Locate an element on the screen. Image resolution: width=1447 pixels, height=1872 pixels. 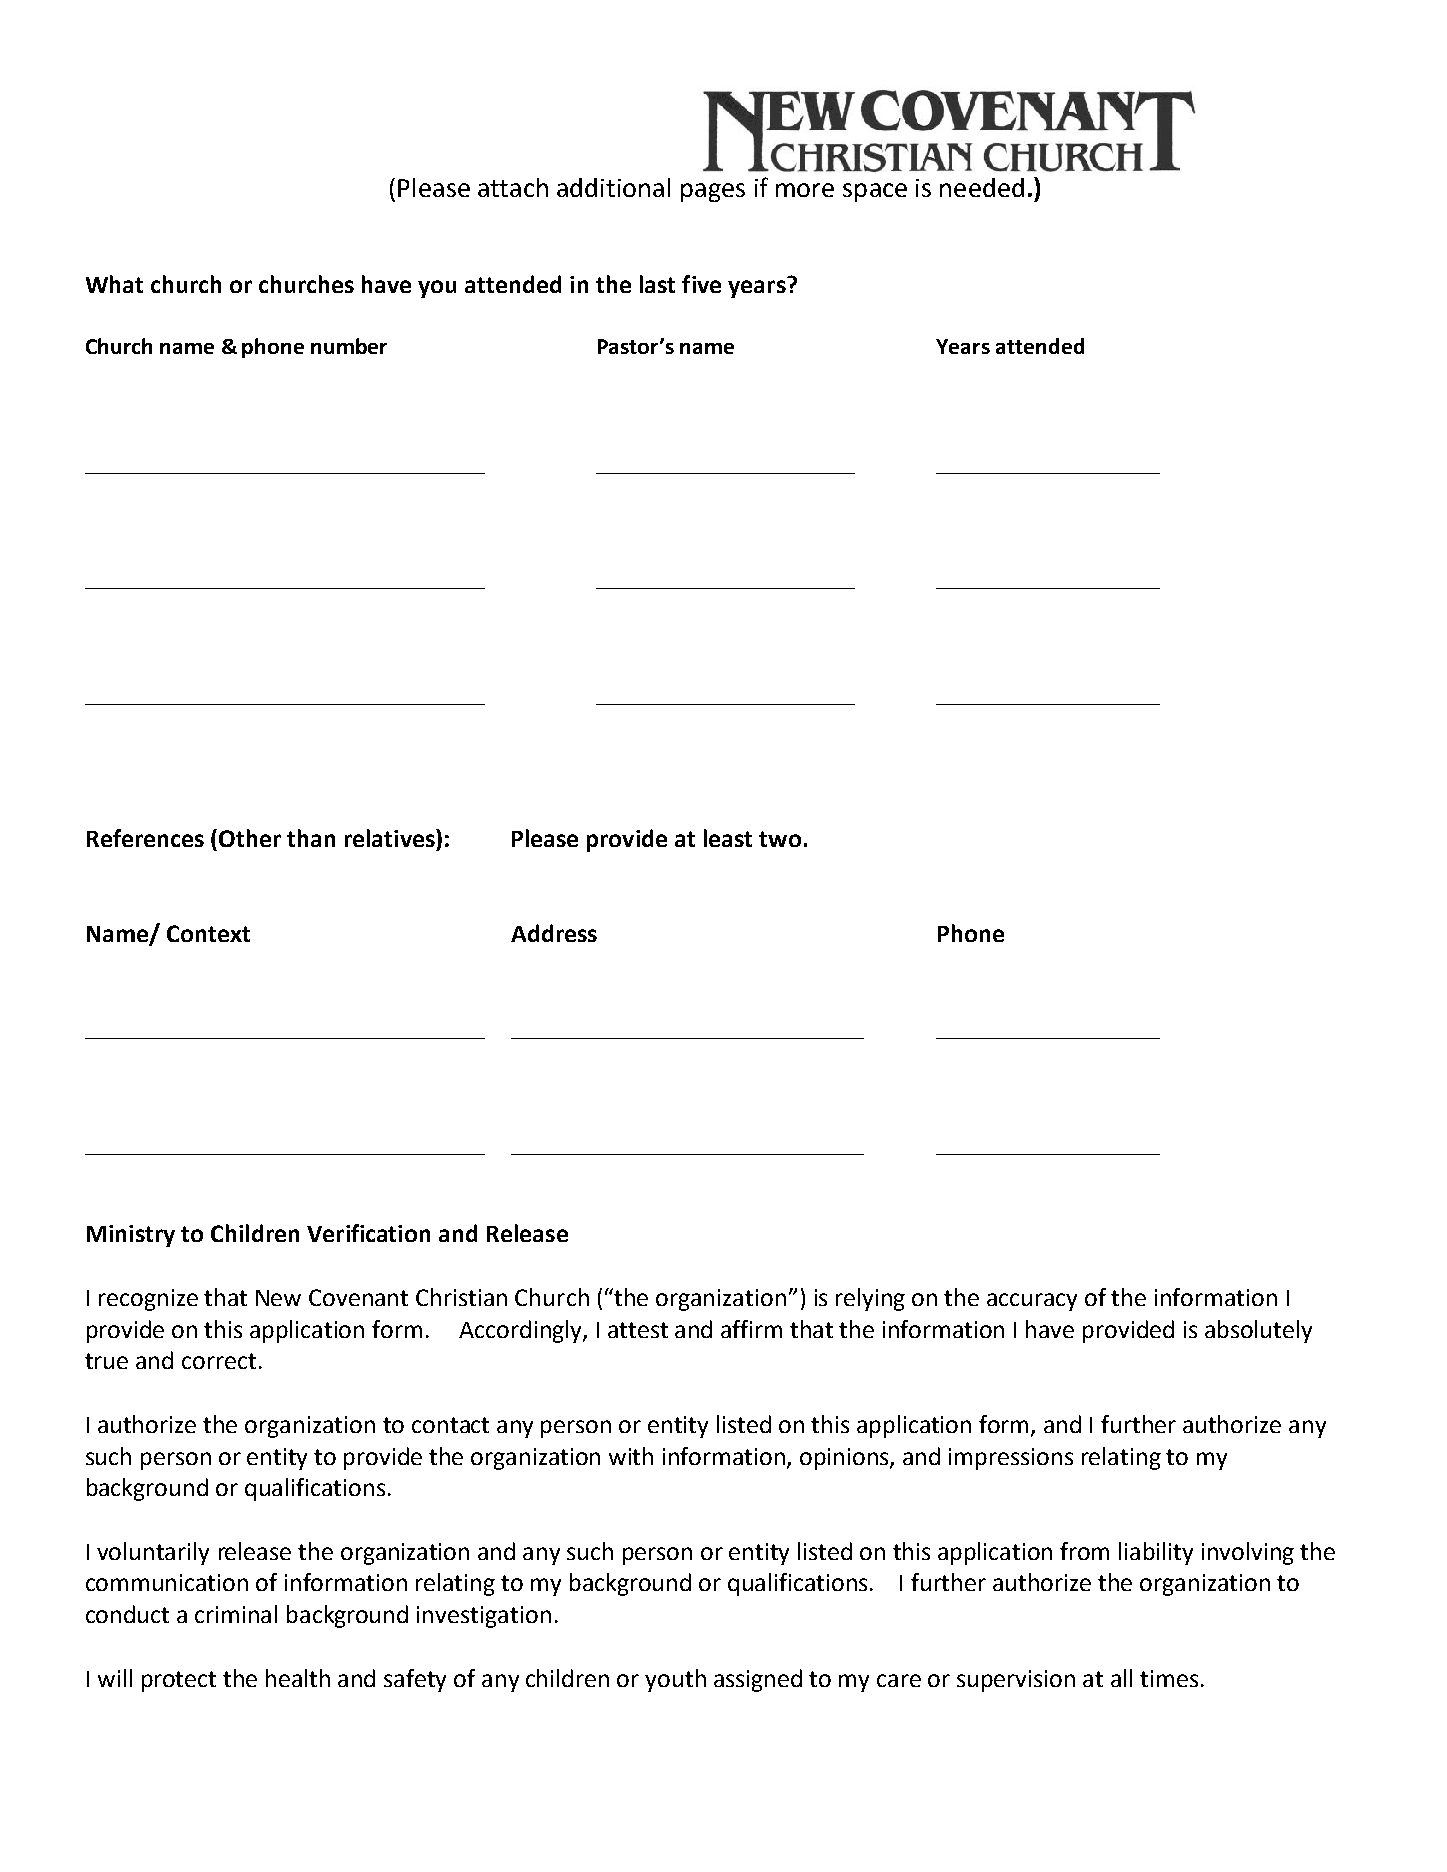
Other is located at coordinates (250, 838).
